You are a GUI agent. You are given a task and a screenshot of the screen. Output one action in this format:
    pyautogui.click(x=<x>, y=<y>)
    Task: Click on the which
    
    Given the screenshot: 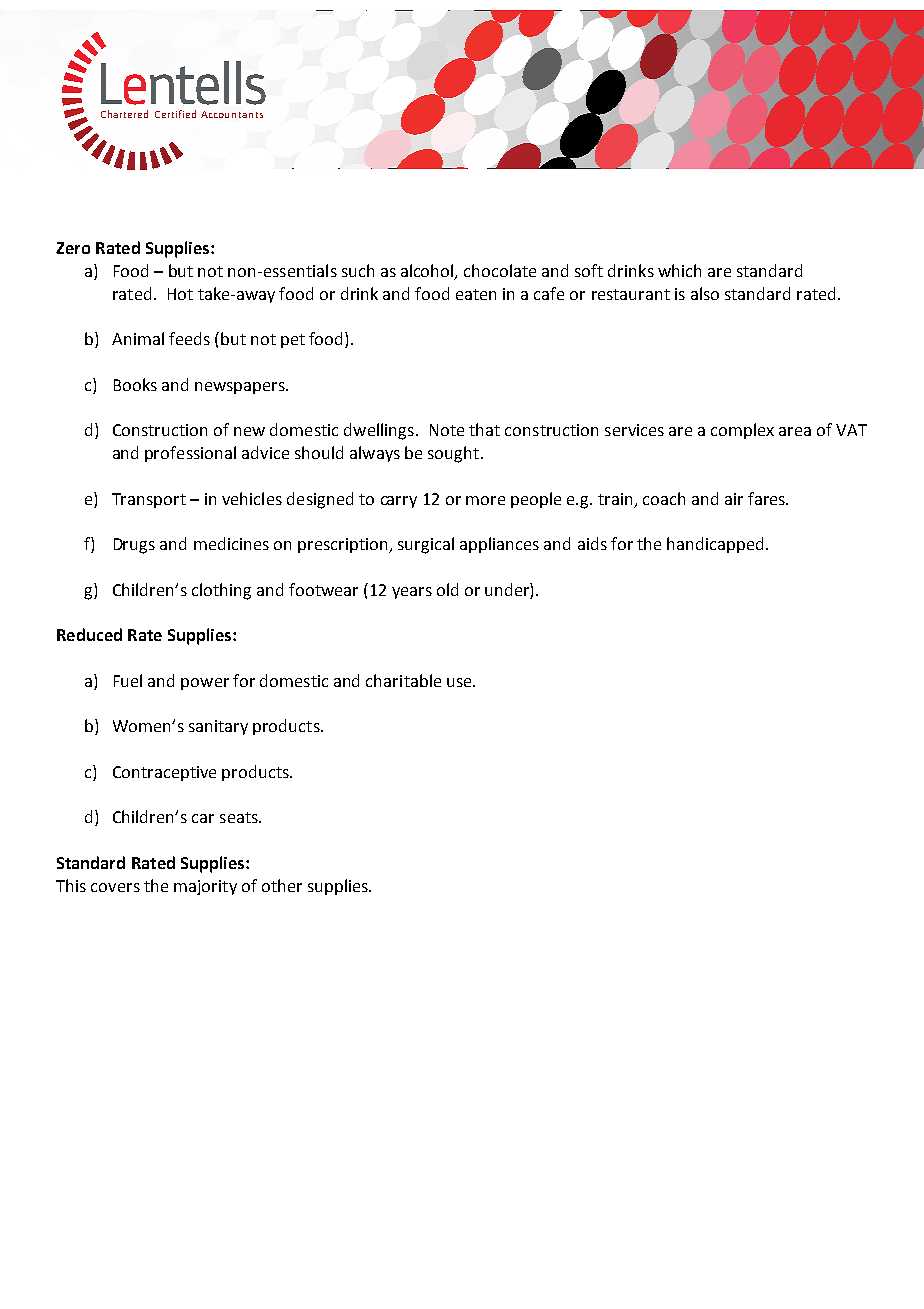 What is the action you would take?
    pyautogui.click(x=679, y=270)
